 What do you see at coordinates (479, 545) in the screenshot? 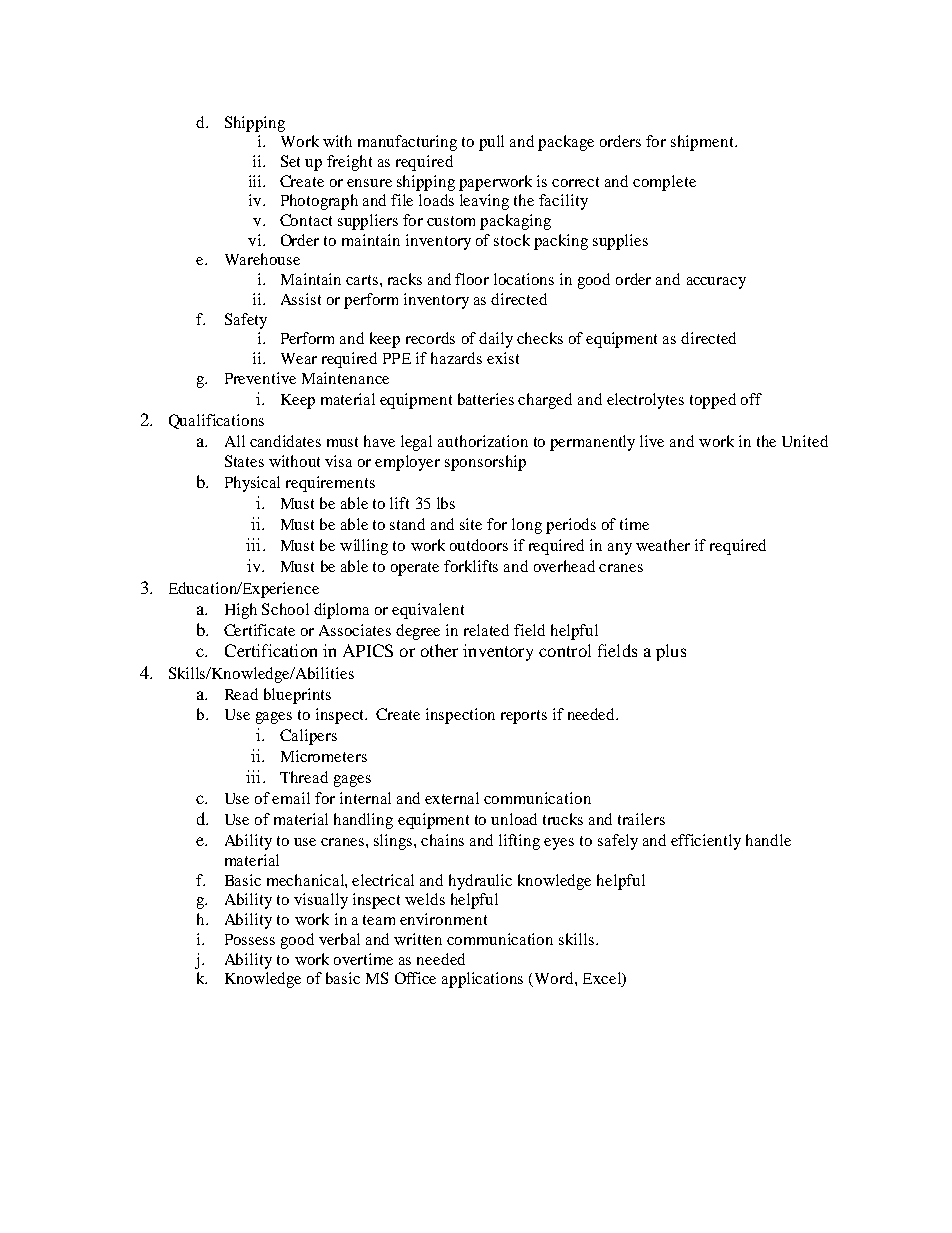
I see `outdoors` at bounding box center [479, 545].
